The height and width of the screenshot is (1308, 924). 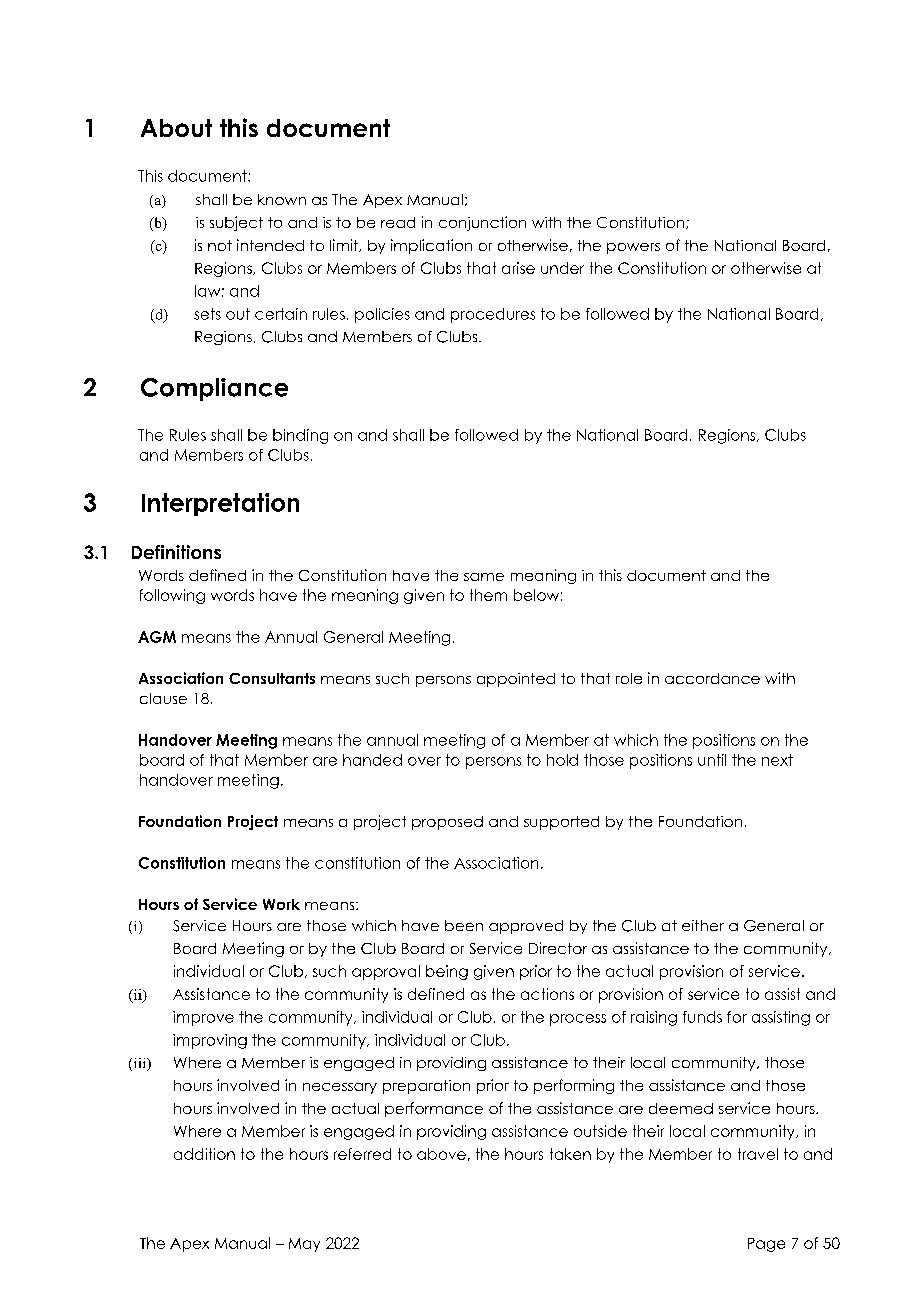 I want to click on above, so click(x=441, y=1154).
